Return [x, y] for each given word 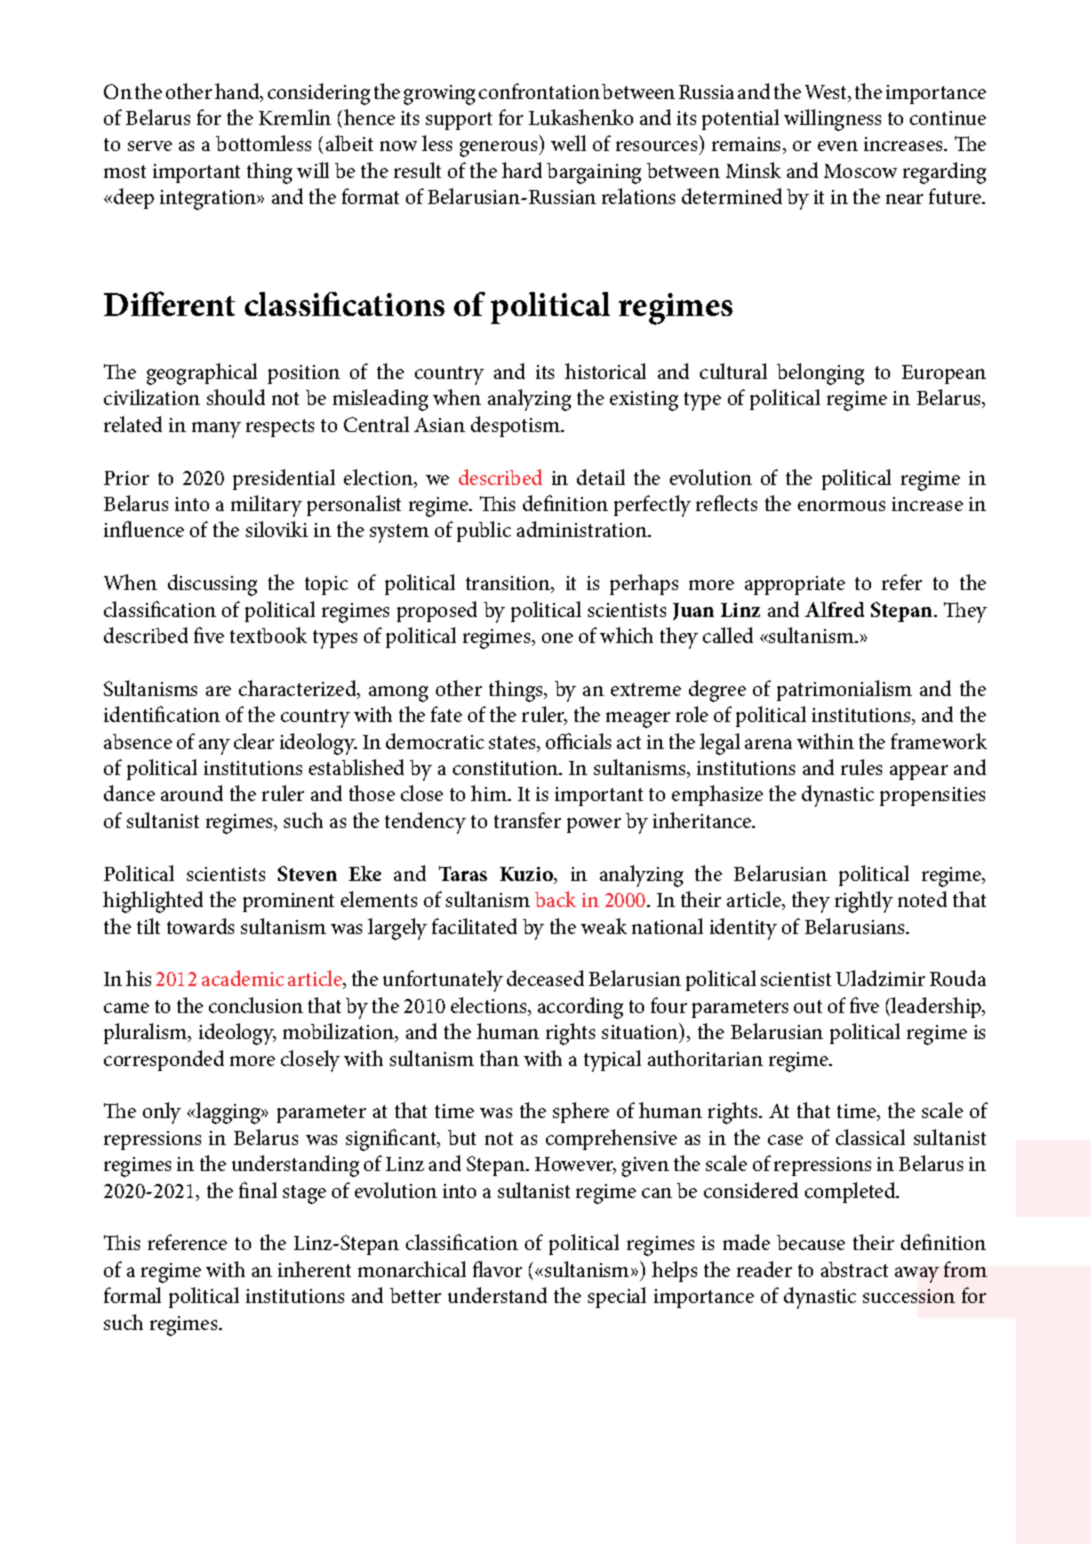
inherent [314, 1269]
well [568, 143]
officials [578, 741]
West [827, 93]
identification [162, 714]
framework [939, 741]
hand [238, 92]
